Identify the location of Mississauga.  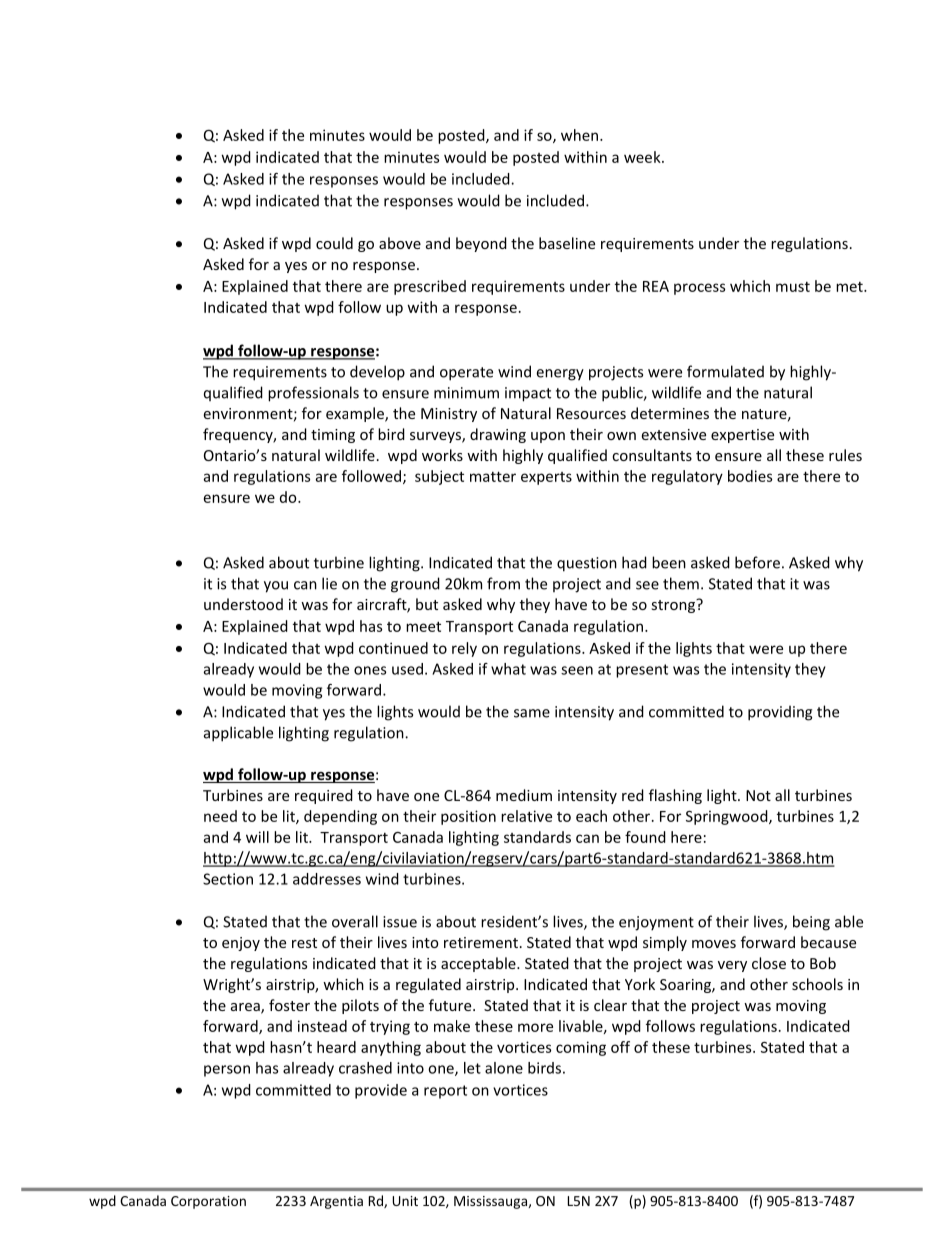
(490, 1202).
